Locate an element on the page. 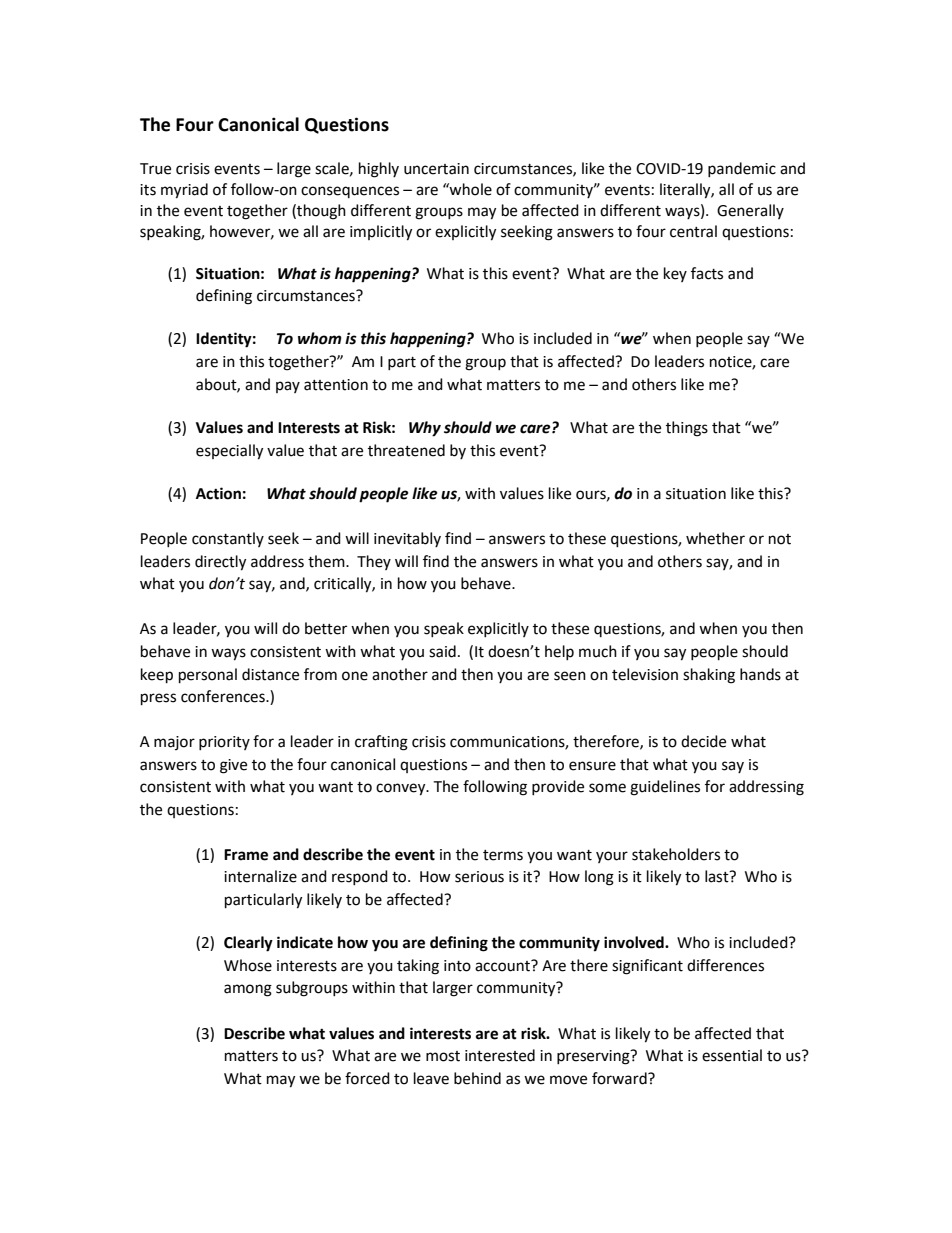 Image resolution: width=952 pixels, height=1233 pixels. shaking is located at coordinates (709, 676).
